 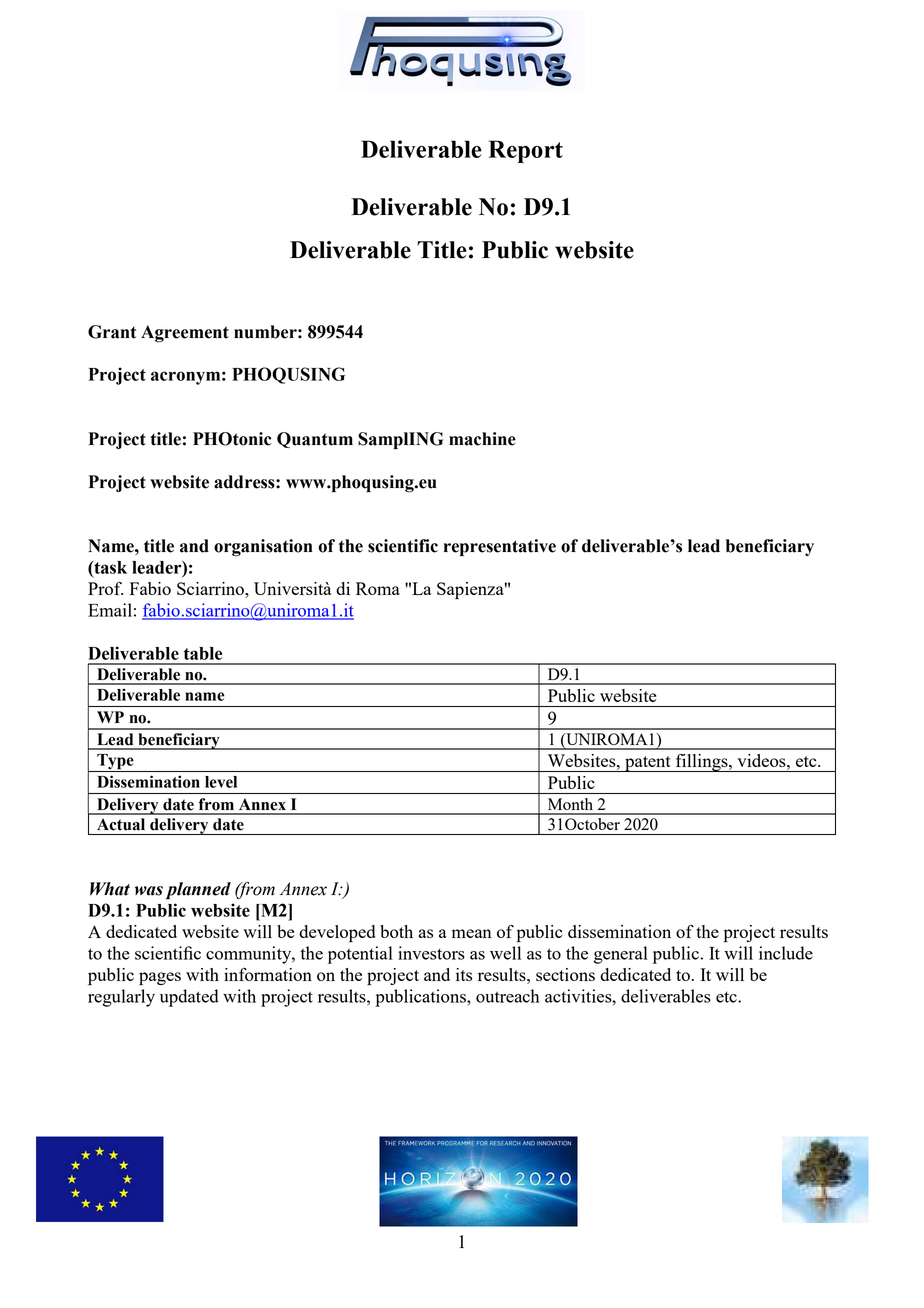 I want to click on patent, so click(x=648, y=764).
